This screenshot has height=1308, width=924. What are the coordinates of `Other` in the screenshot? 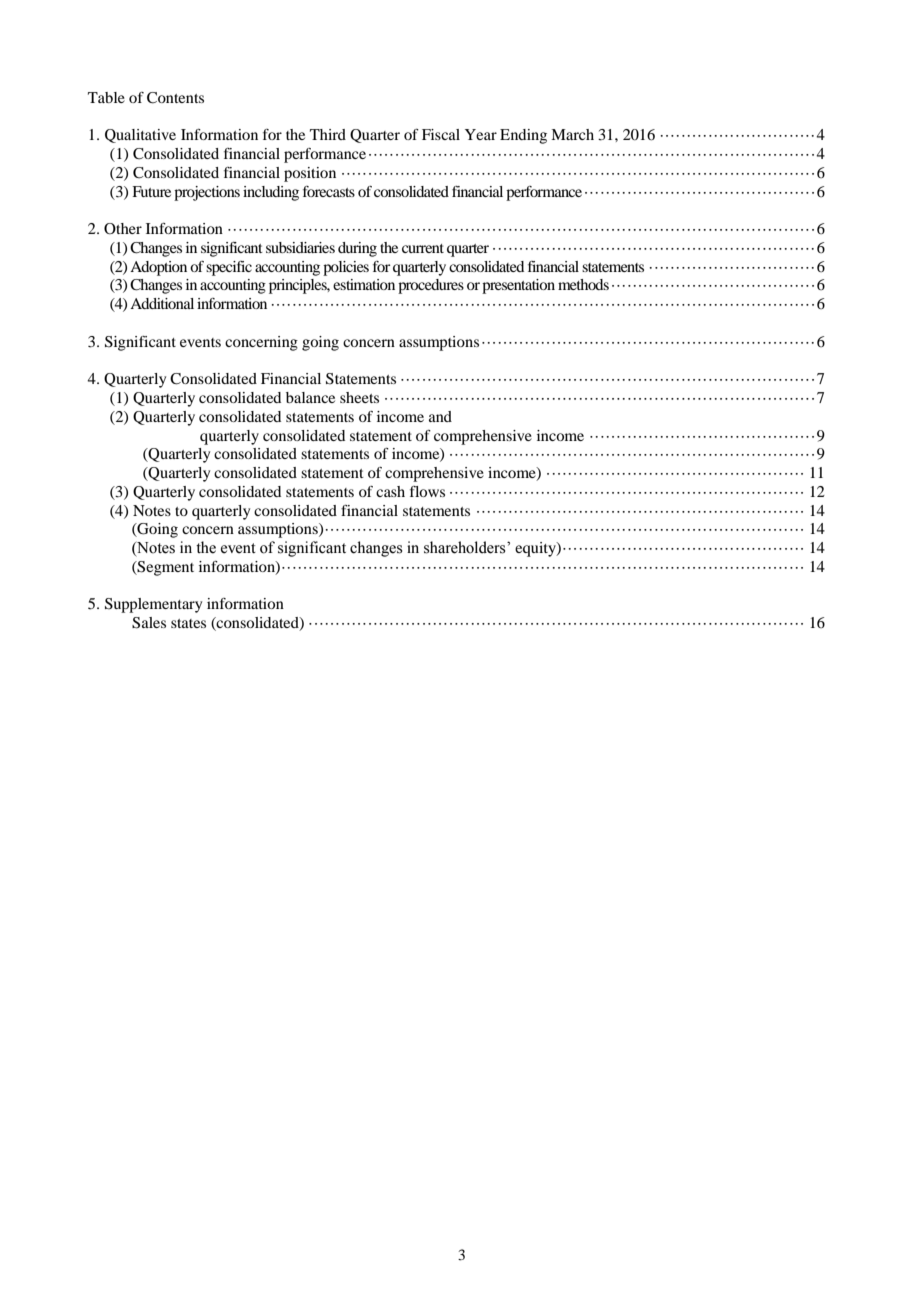 It's located at (123, 229).
